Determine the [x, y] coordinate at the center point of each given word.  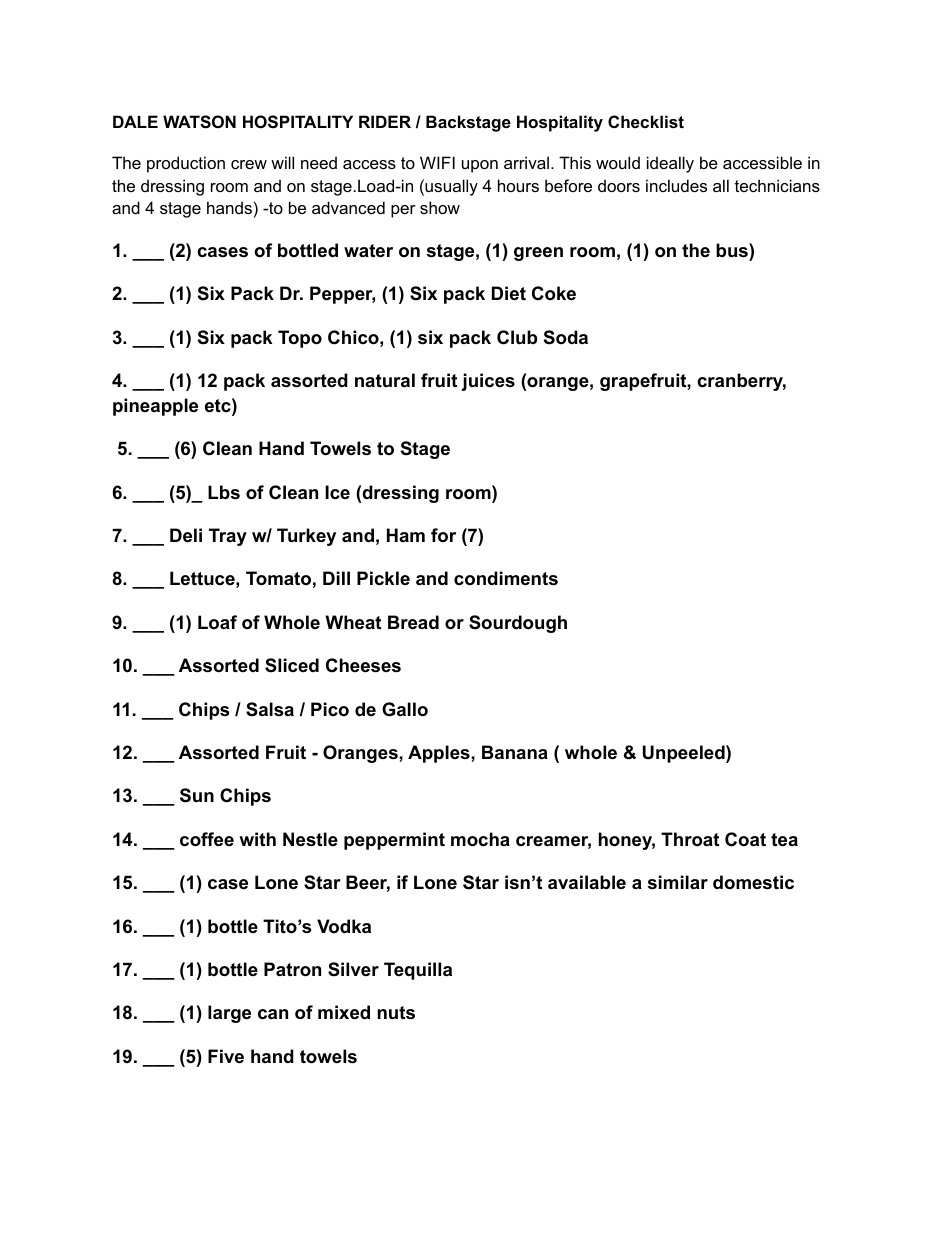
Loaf [217, 622]
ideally [670, 164]
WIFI [437, 162]
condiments [506, 578]
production [186, 164]
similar [678, 882]
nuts [396, 1013]
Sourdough [518, 624]
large [229, 1014]
